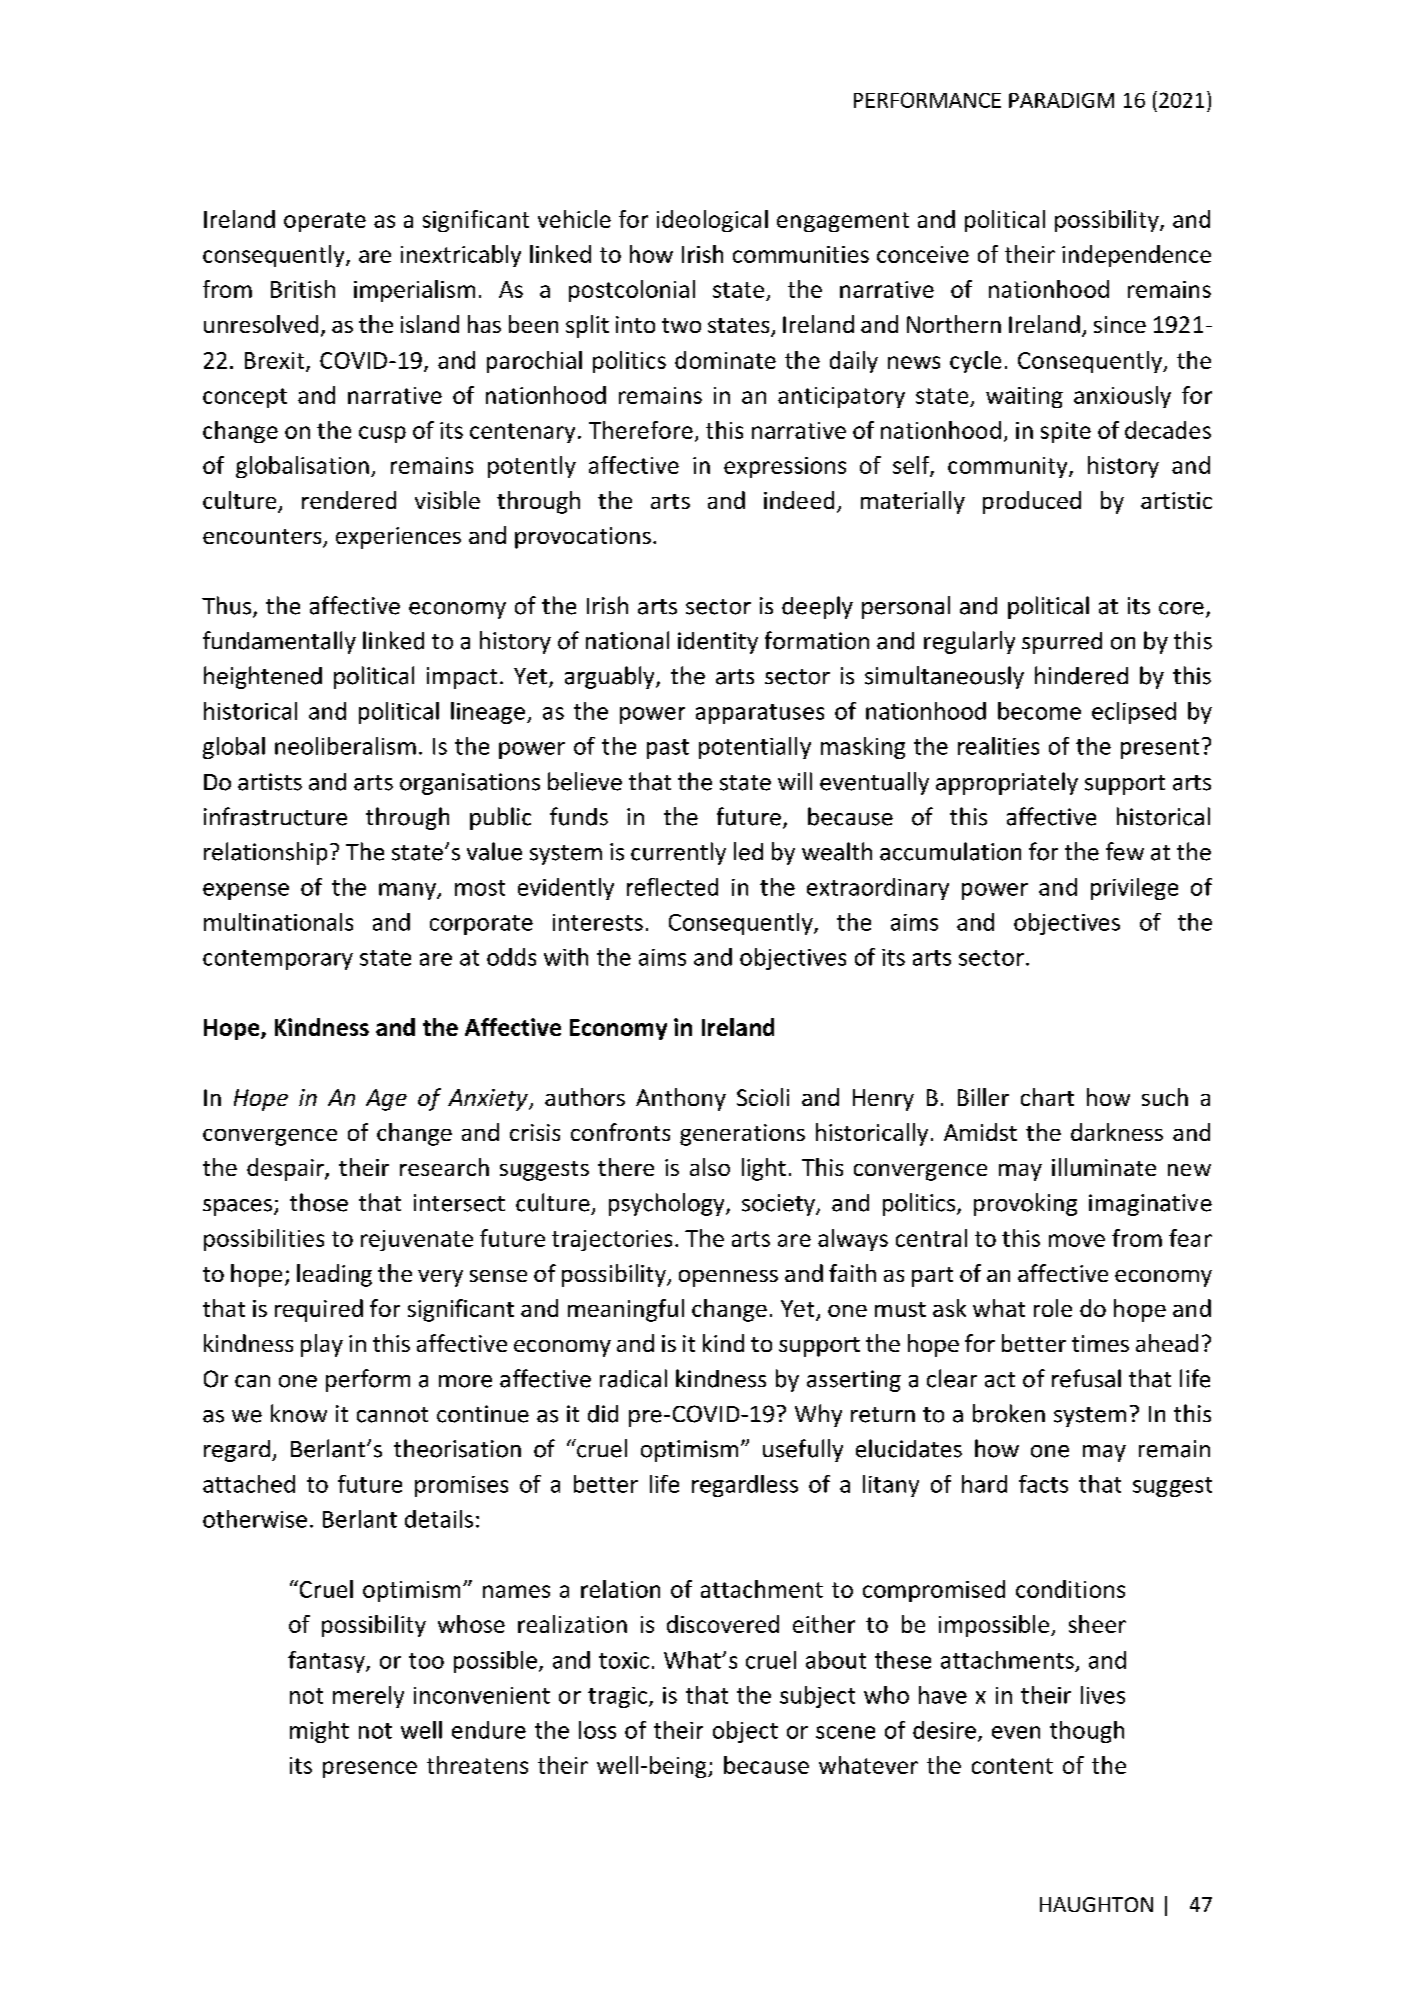 The image size is (1415, 2002). I want to click on tragic, so click(617, 1697).
